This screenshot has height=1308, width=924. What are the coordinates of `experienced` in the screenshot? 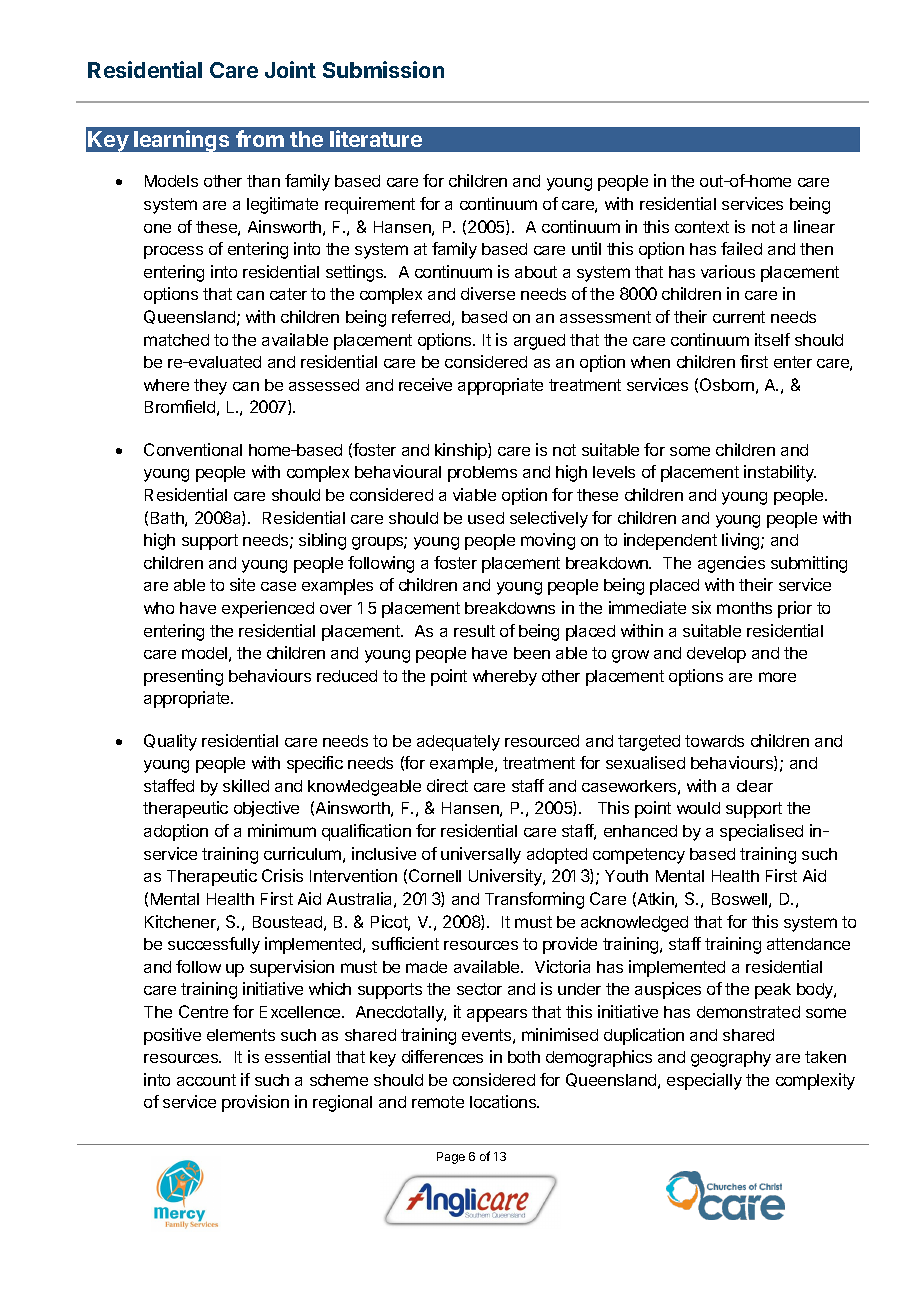 It's located at (268, 609).
